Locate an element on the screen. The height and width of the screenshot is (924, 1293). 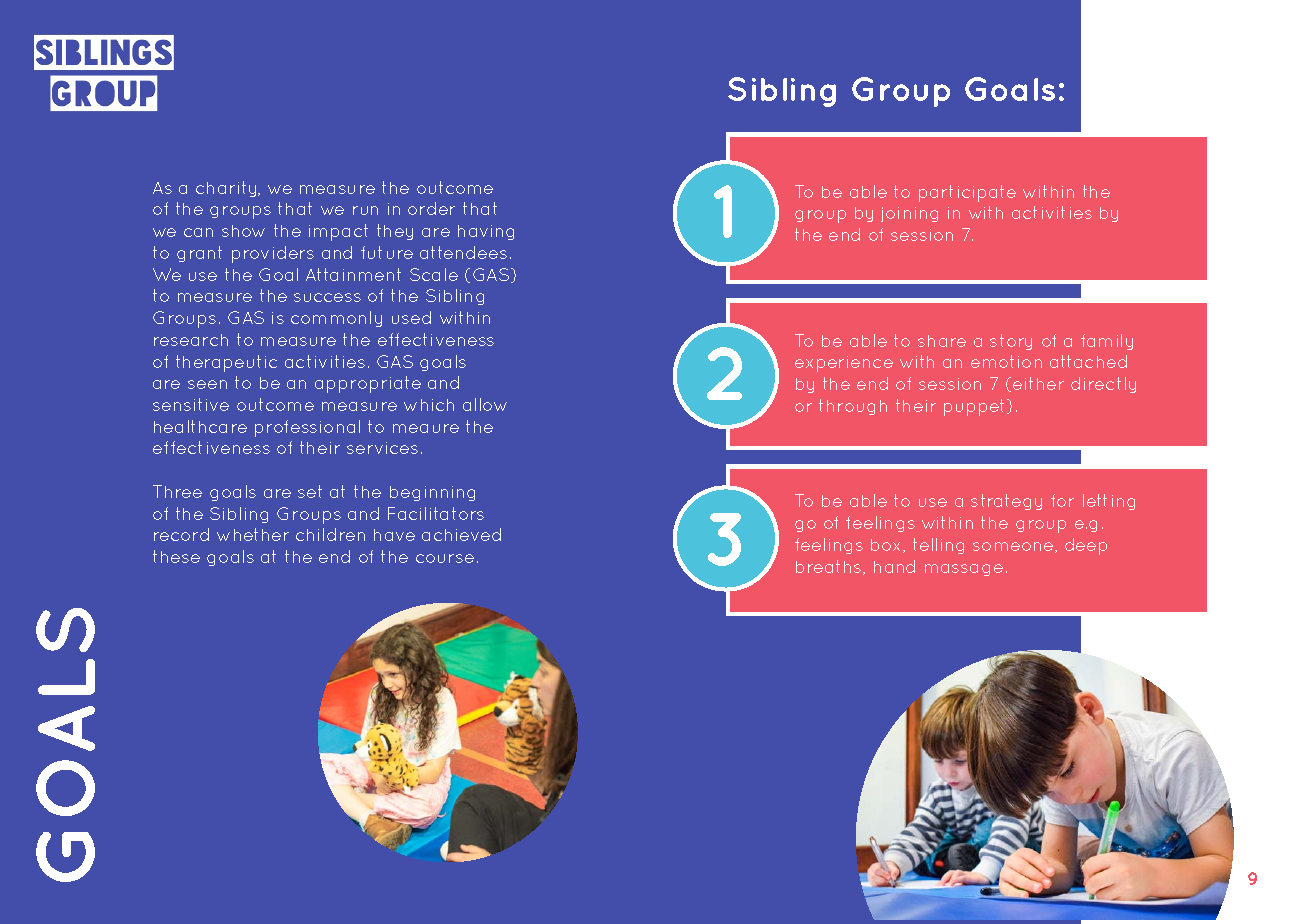
Scale is located at coordinates (434, 274).
